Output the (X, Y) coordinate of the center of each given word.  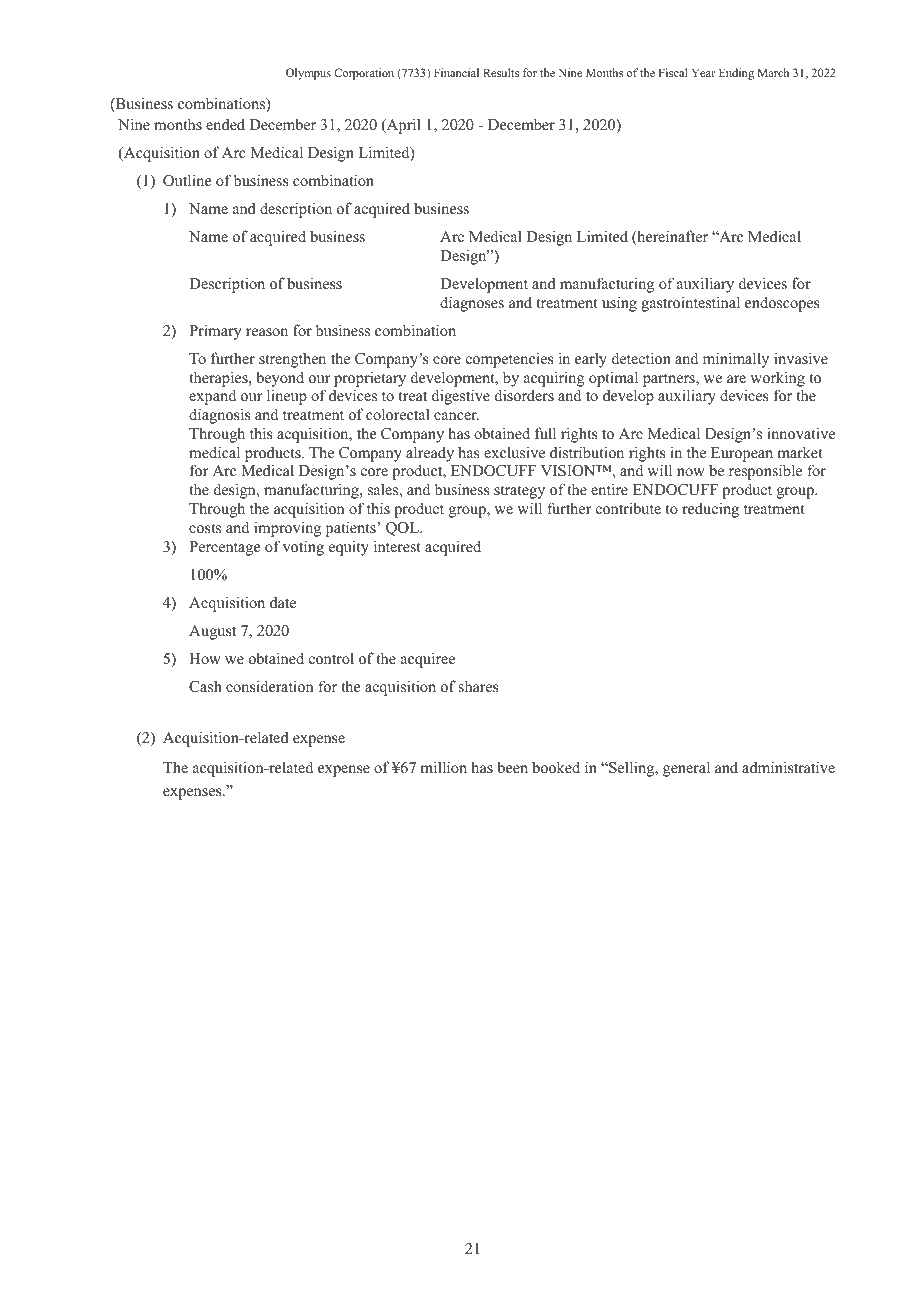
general (686, 769)
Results (501, 72)
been (512, 767)
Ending (736, 74)
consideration (270, 686)
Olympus (308, 74)
